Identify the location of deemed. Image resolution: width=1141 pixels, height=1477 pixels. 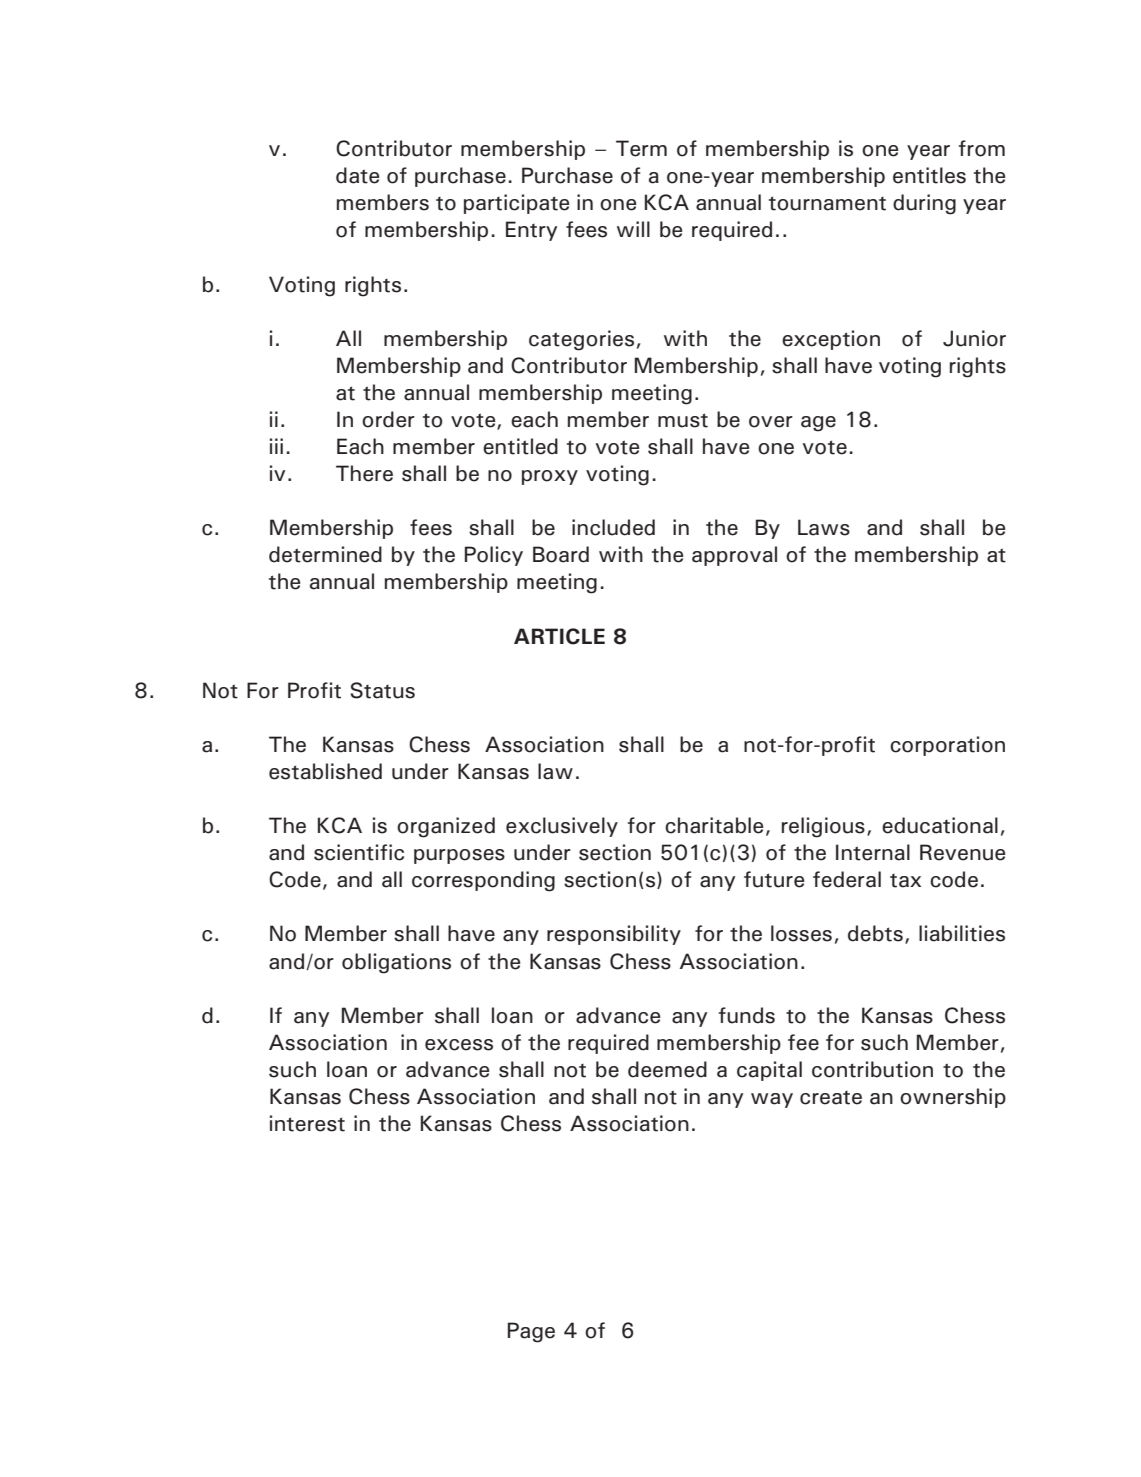
(667, 1069).
